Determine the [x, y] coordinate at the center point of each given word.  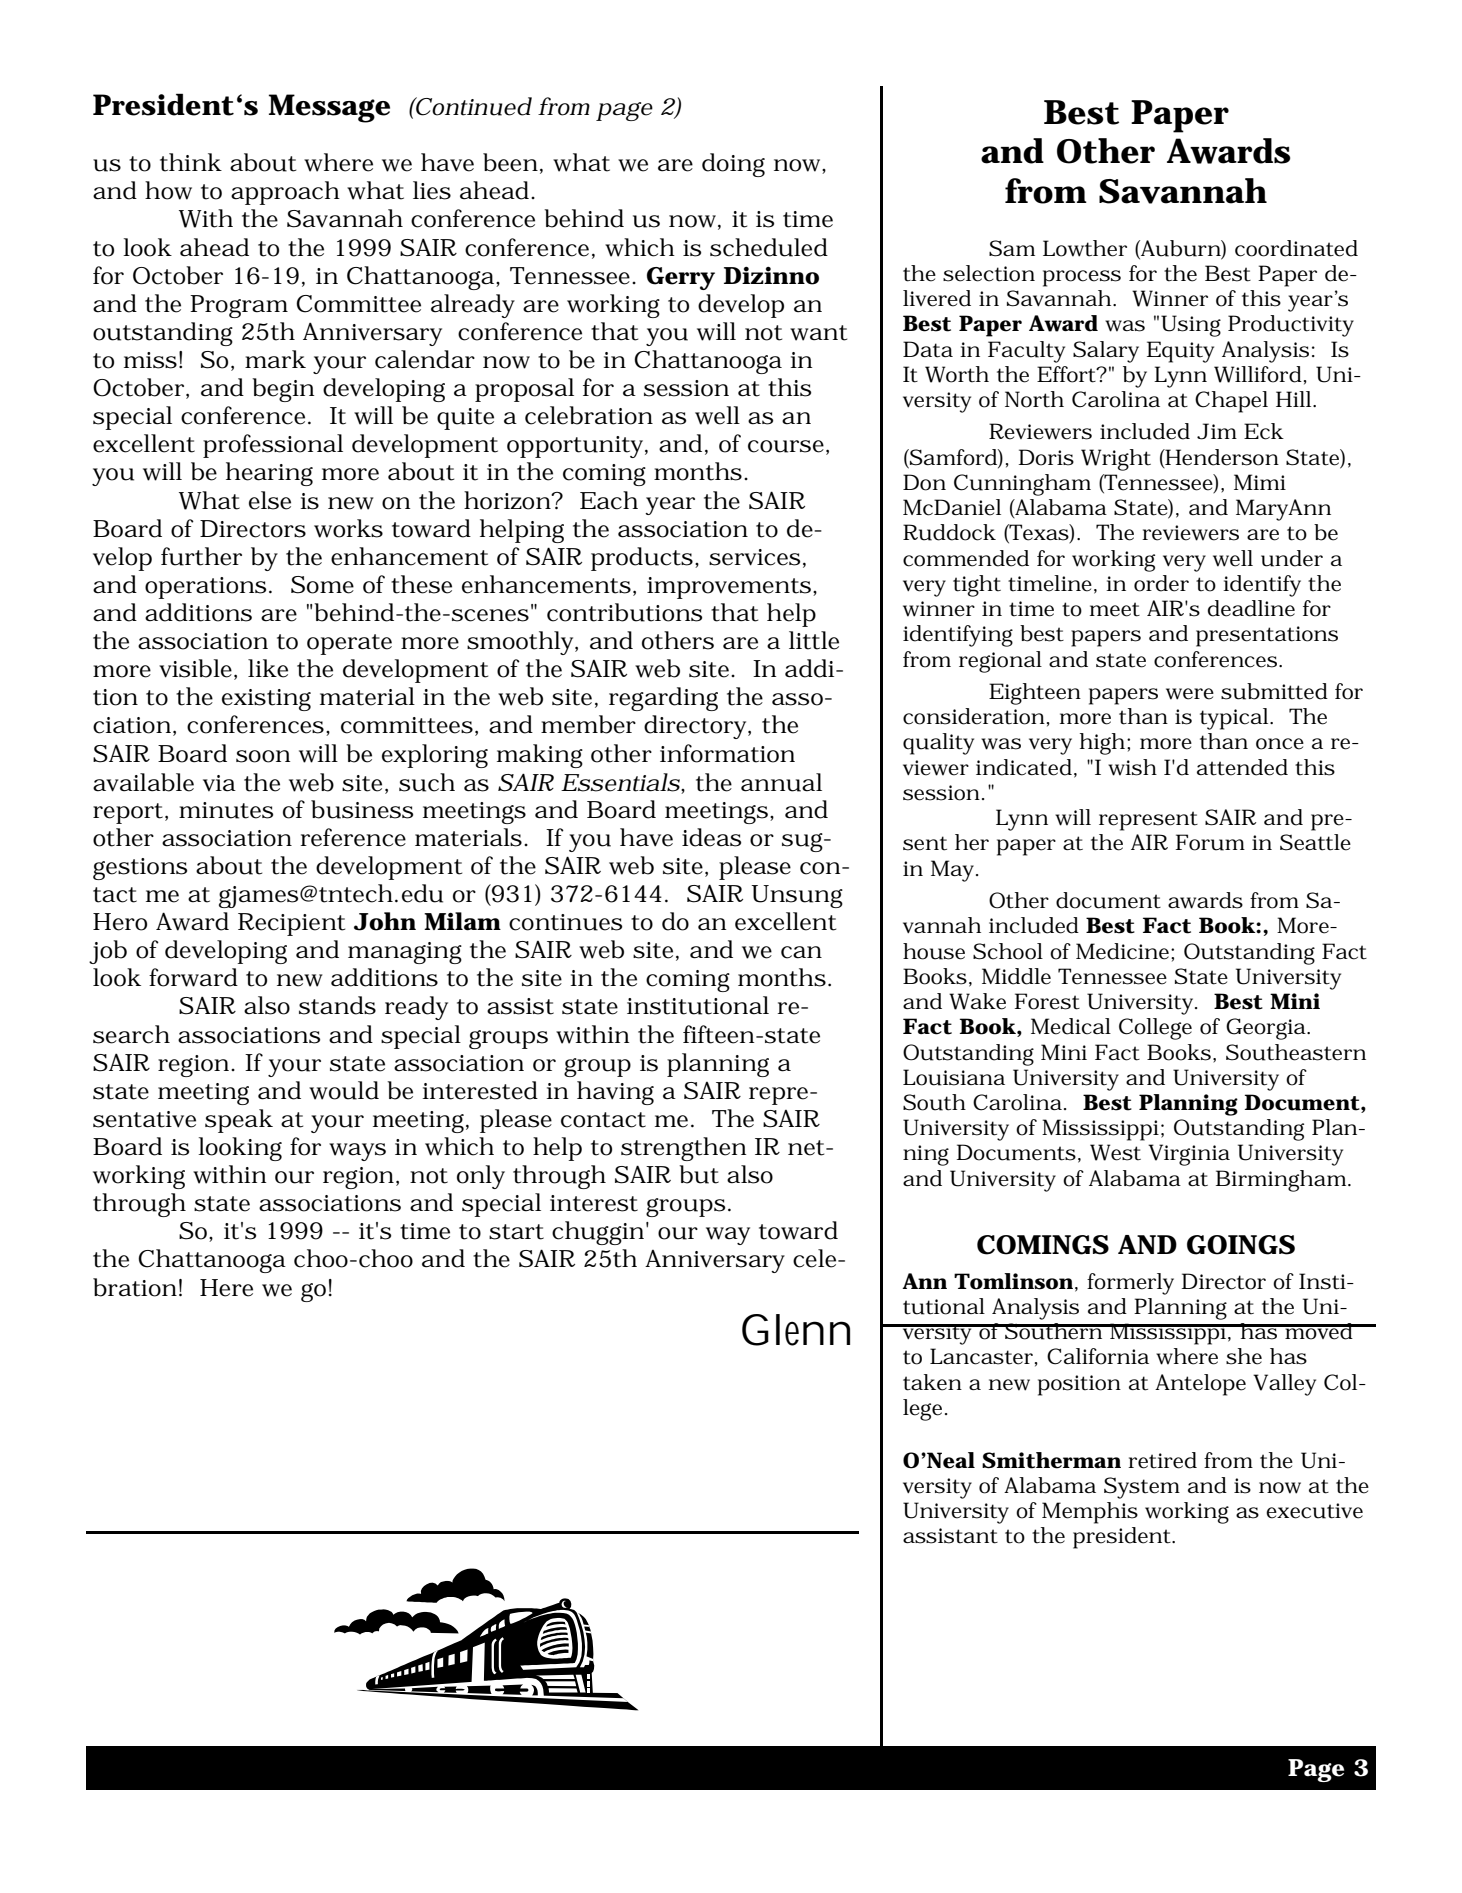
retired [1162, 1460]
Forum [1210, 842]
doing [733, 165]
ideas [711, 837]
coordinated [1296, 248]
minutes [226, 810]
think [191, 162]
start [516, 1232]
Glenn [796, 1330]
